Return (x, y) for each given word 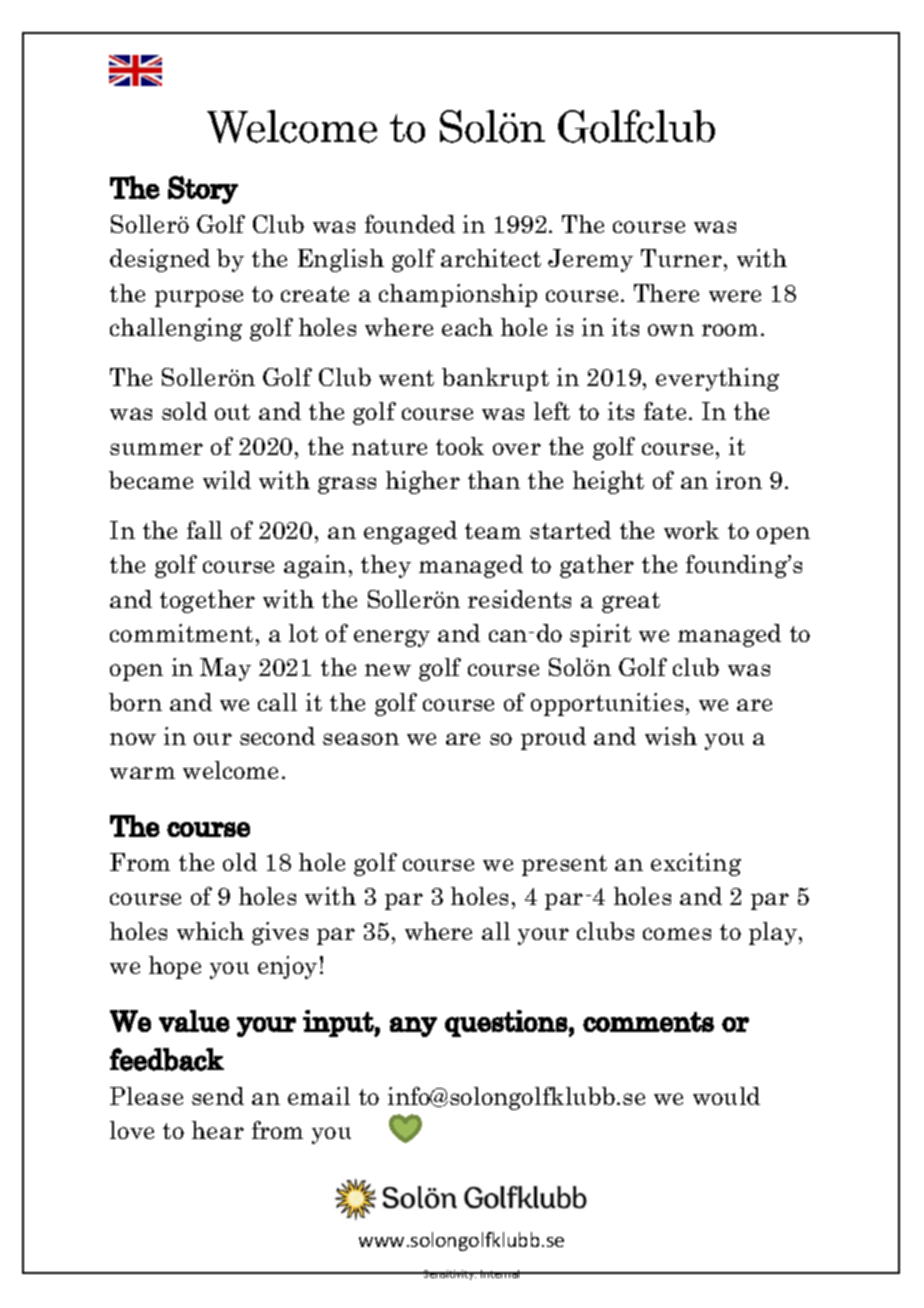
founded (410, 224)
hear (218, 1130)
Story (203, 190)
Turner (681, 258)
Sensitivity (449, 1275)
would (726, 1096)
